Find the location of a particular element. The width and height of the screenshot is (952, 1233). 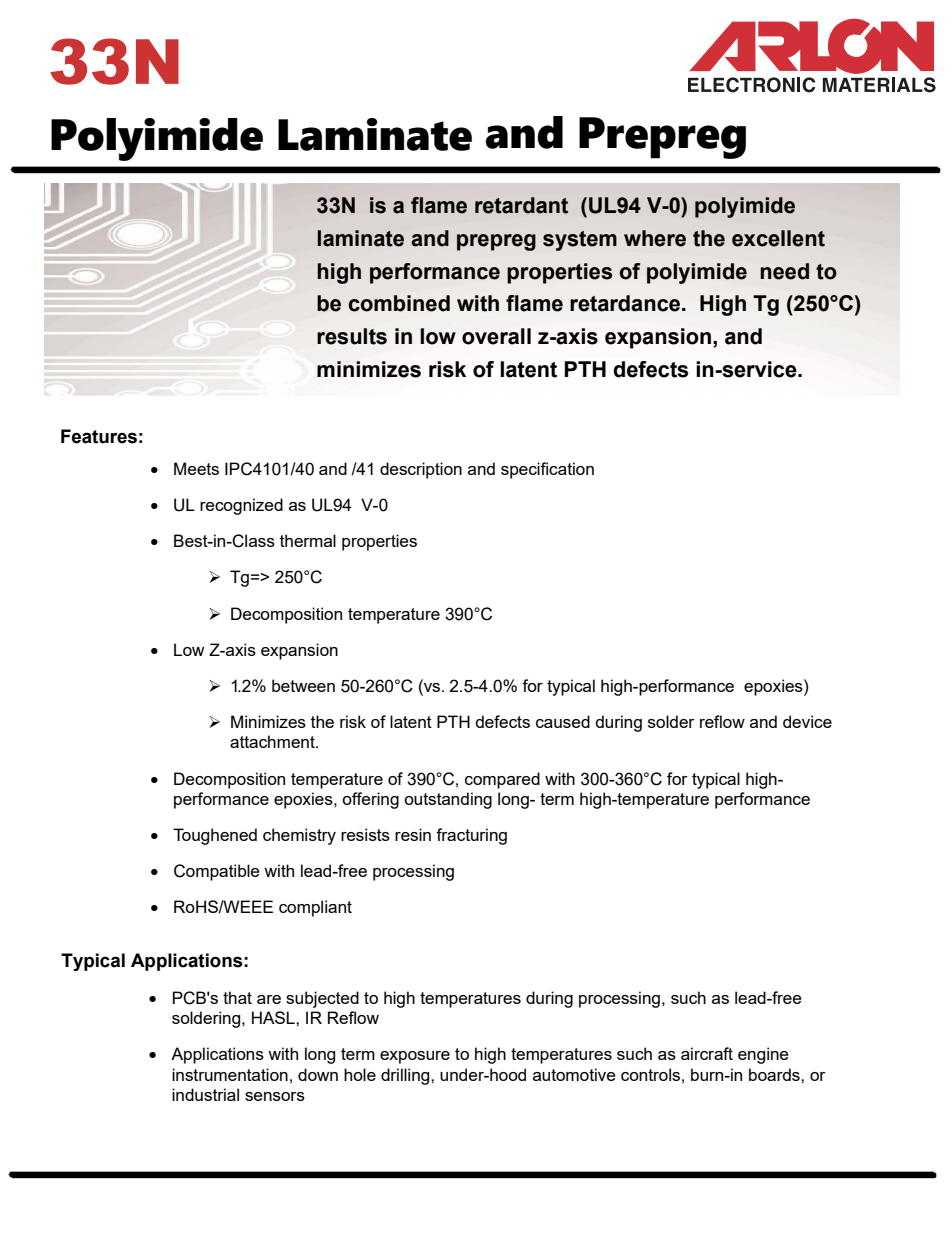

Meets is located at coordinates (196, 468).
